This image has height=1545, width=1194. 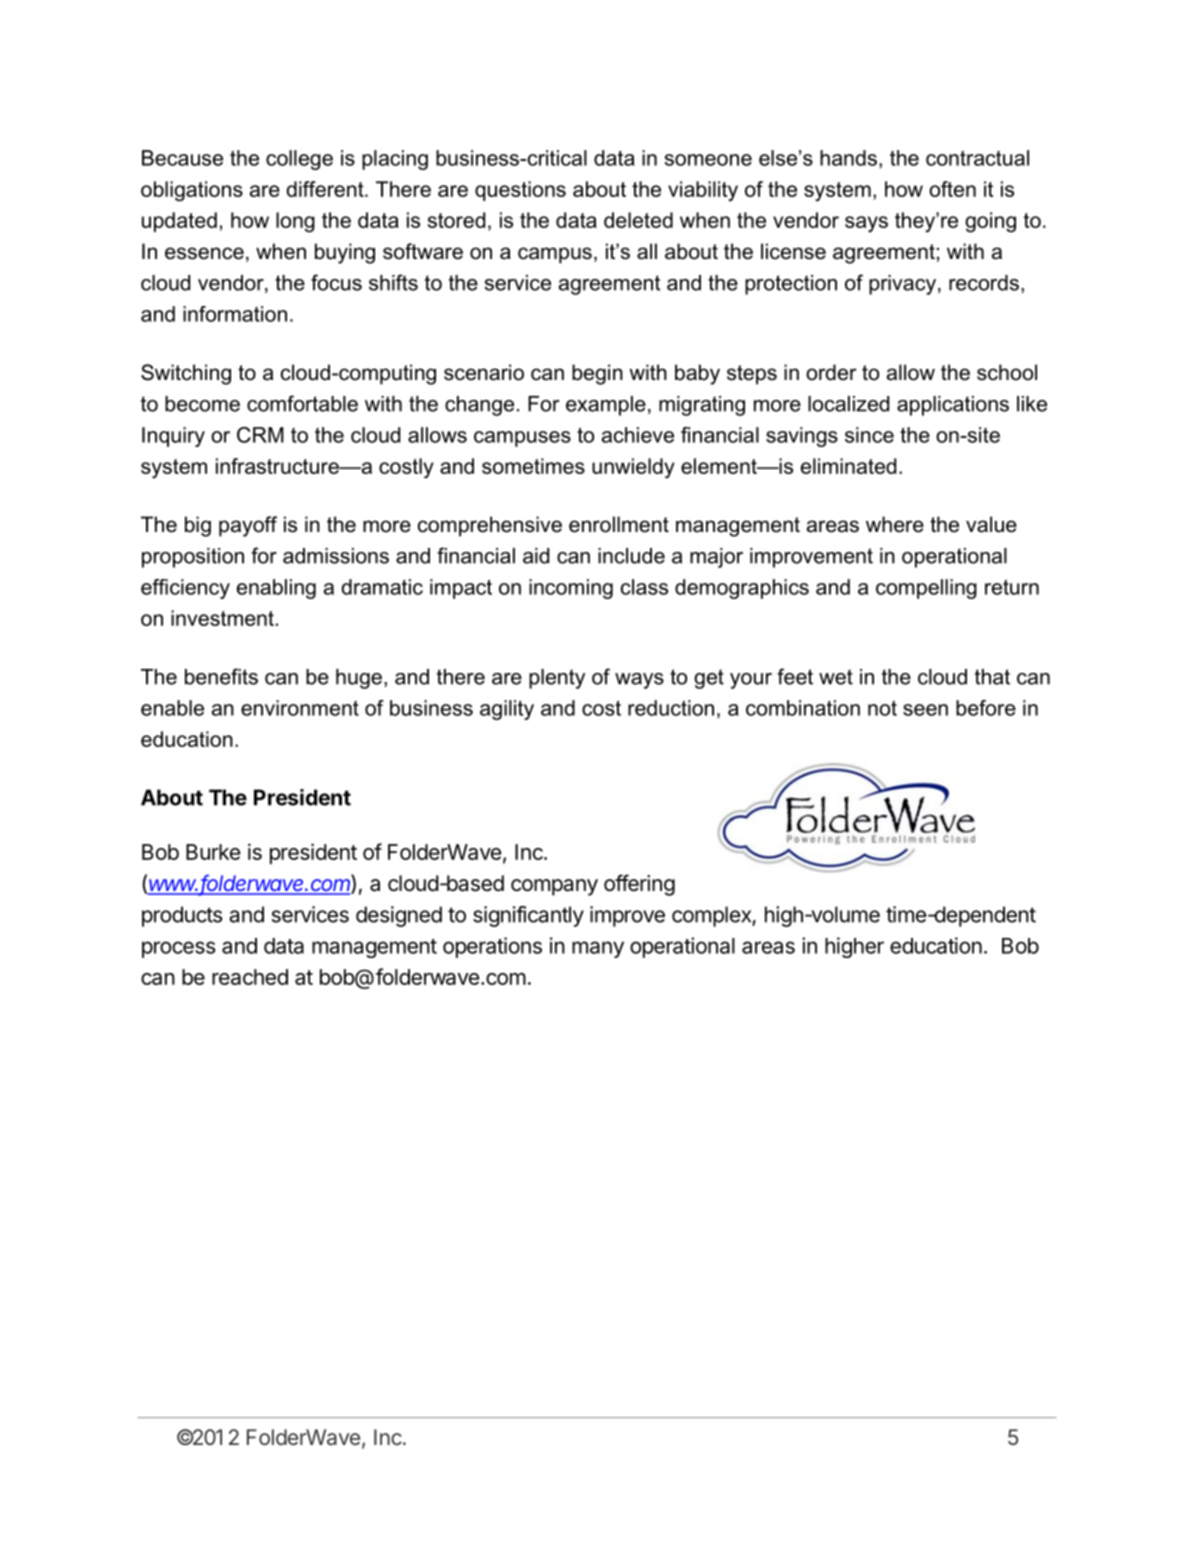 What do you see at coordinates (300, 708) in the image?
I see `environment` at bounding box center [300, 708].
